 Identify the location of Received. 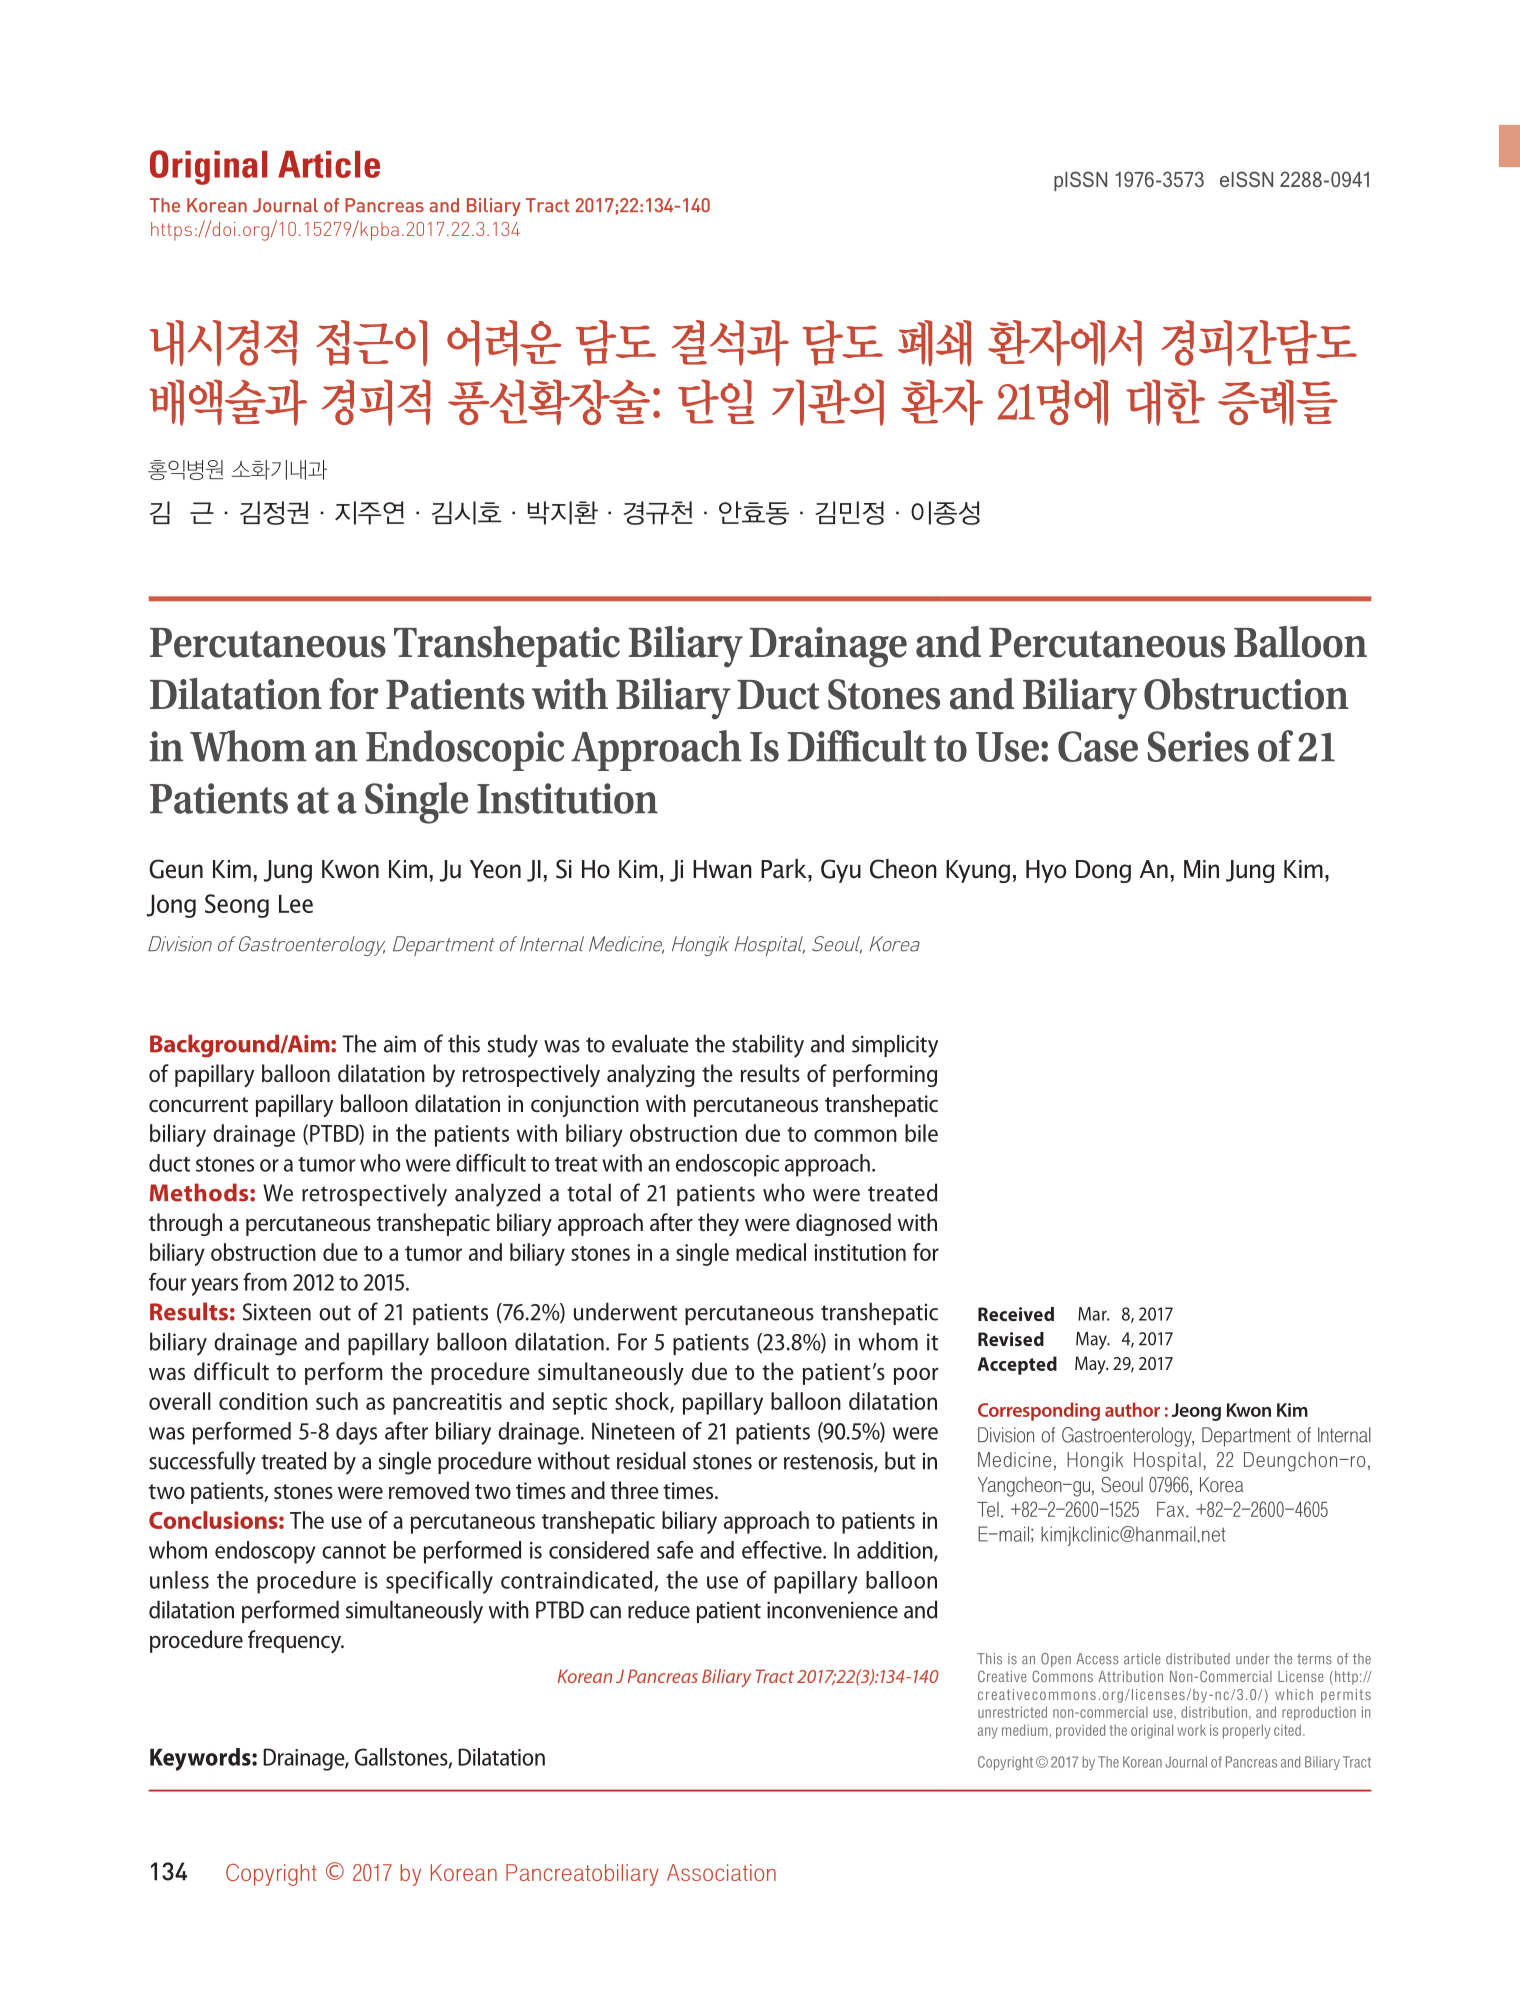
(1016, 1314).
